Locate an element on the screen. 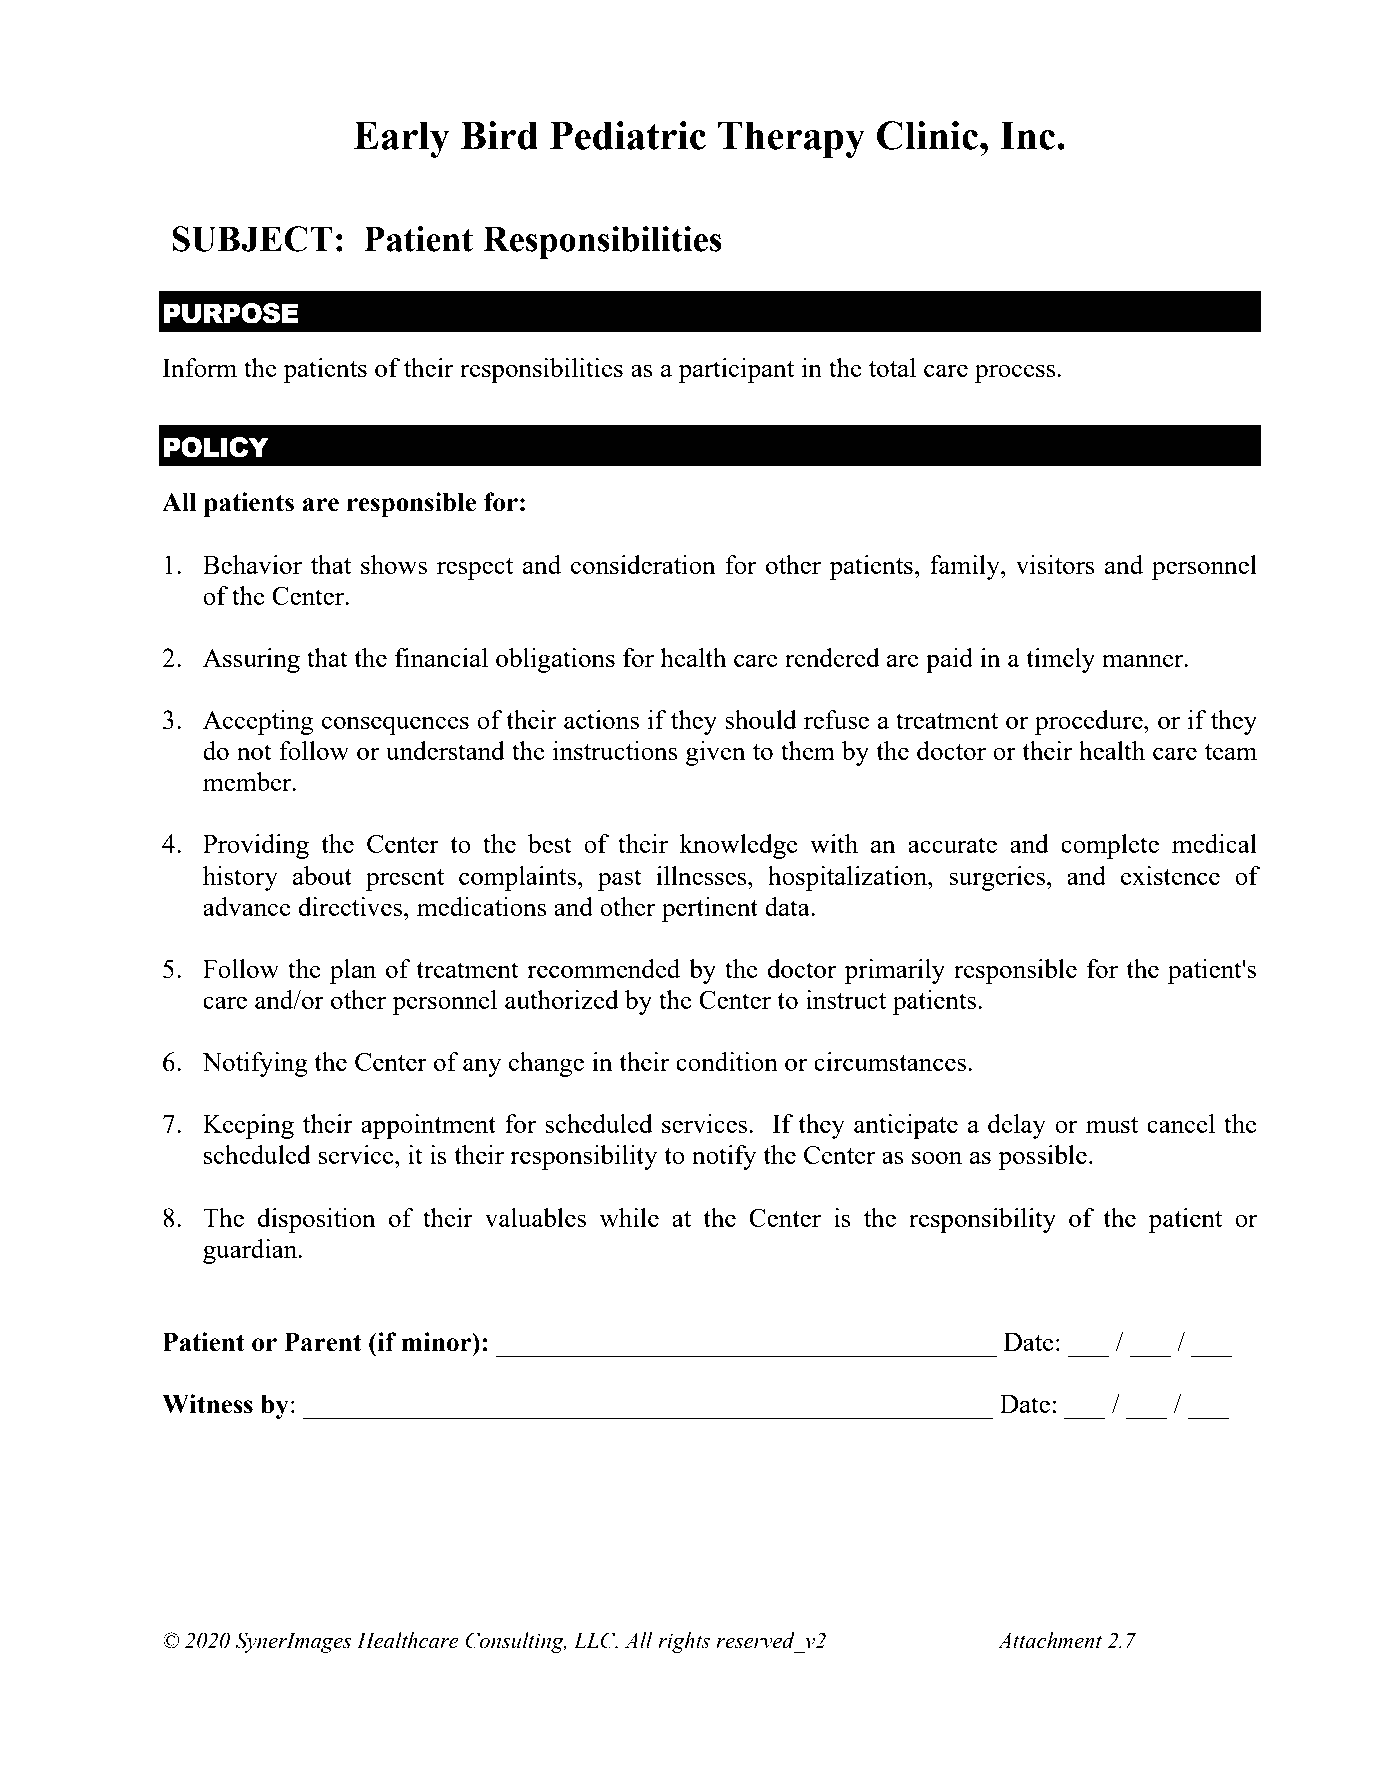  LLC is located at coordinates (596, 1640).
